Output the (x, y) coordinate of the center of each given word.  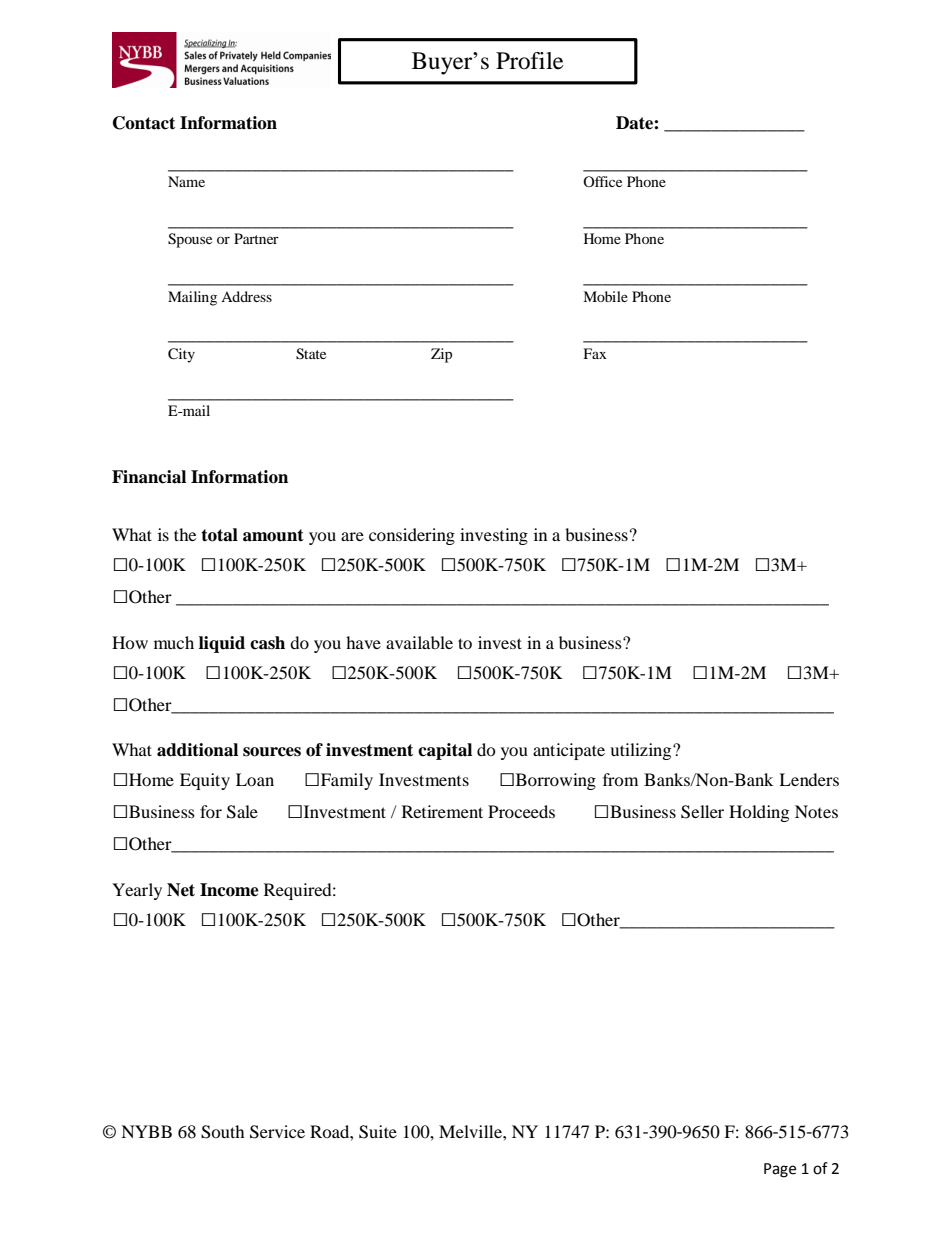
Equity (205, 781)
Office (602, 181)
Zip (441, 355)
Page (780, 1170)
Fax (595, 353)
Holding (759, 813)
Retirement (442, 811)
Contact (144, 123)
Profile (530, 61)
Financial (149, 477)
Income (229, 890)
